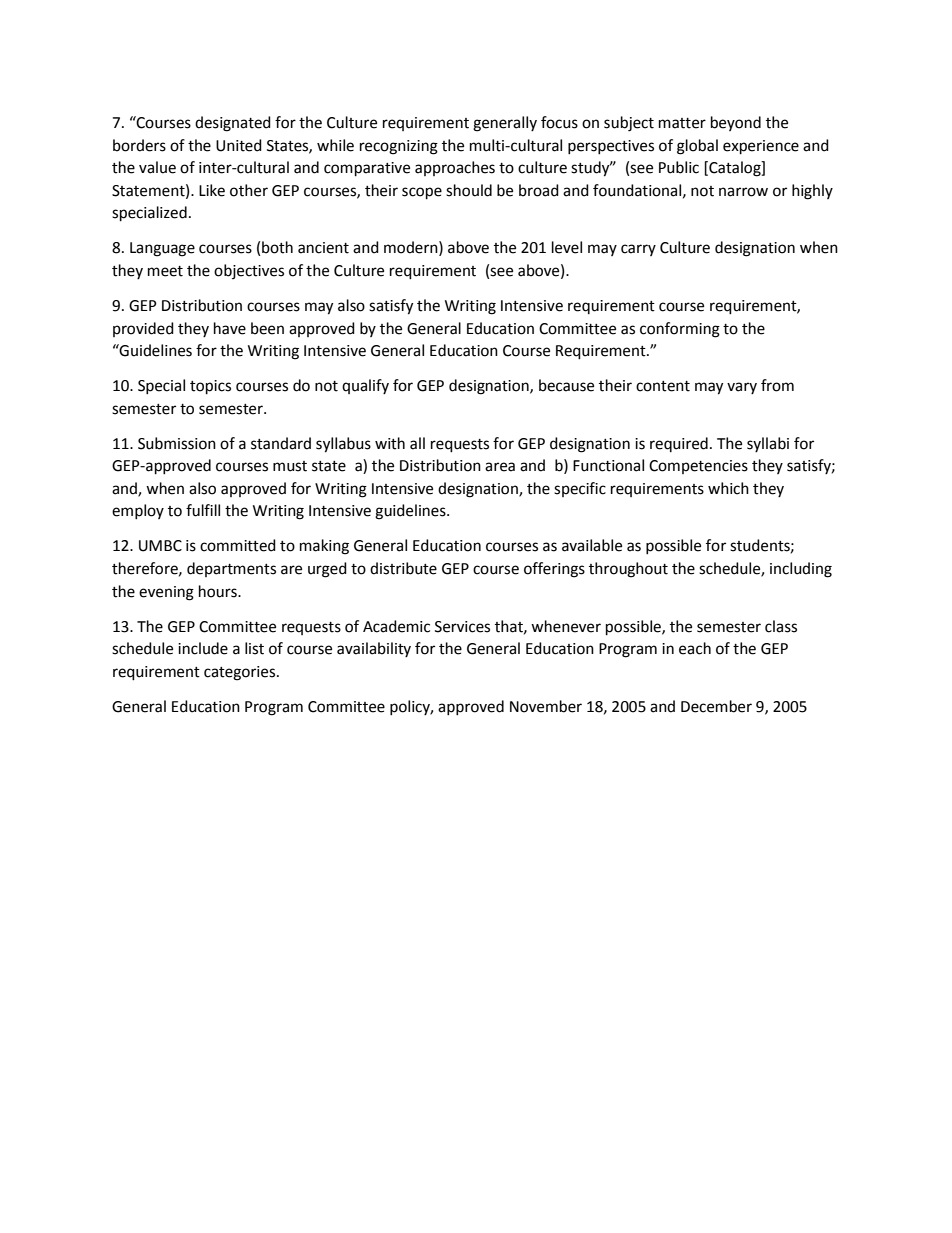  Describe the element at coordinates (546, 706) in the screenshot. I see `November` at that location.
